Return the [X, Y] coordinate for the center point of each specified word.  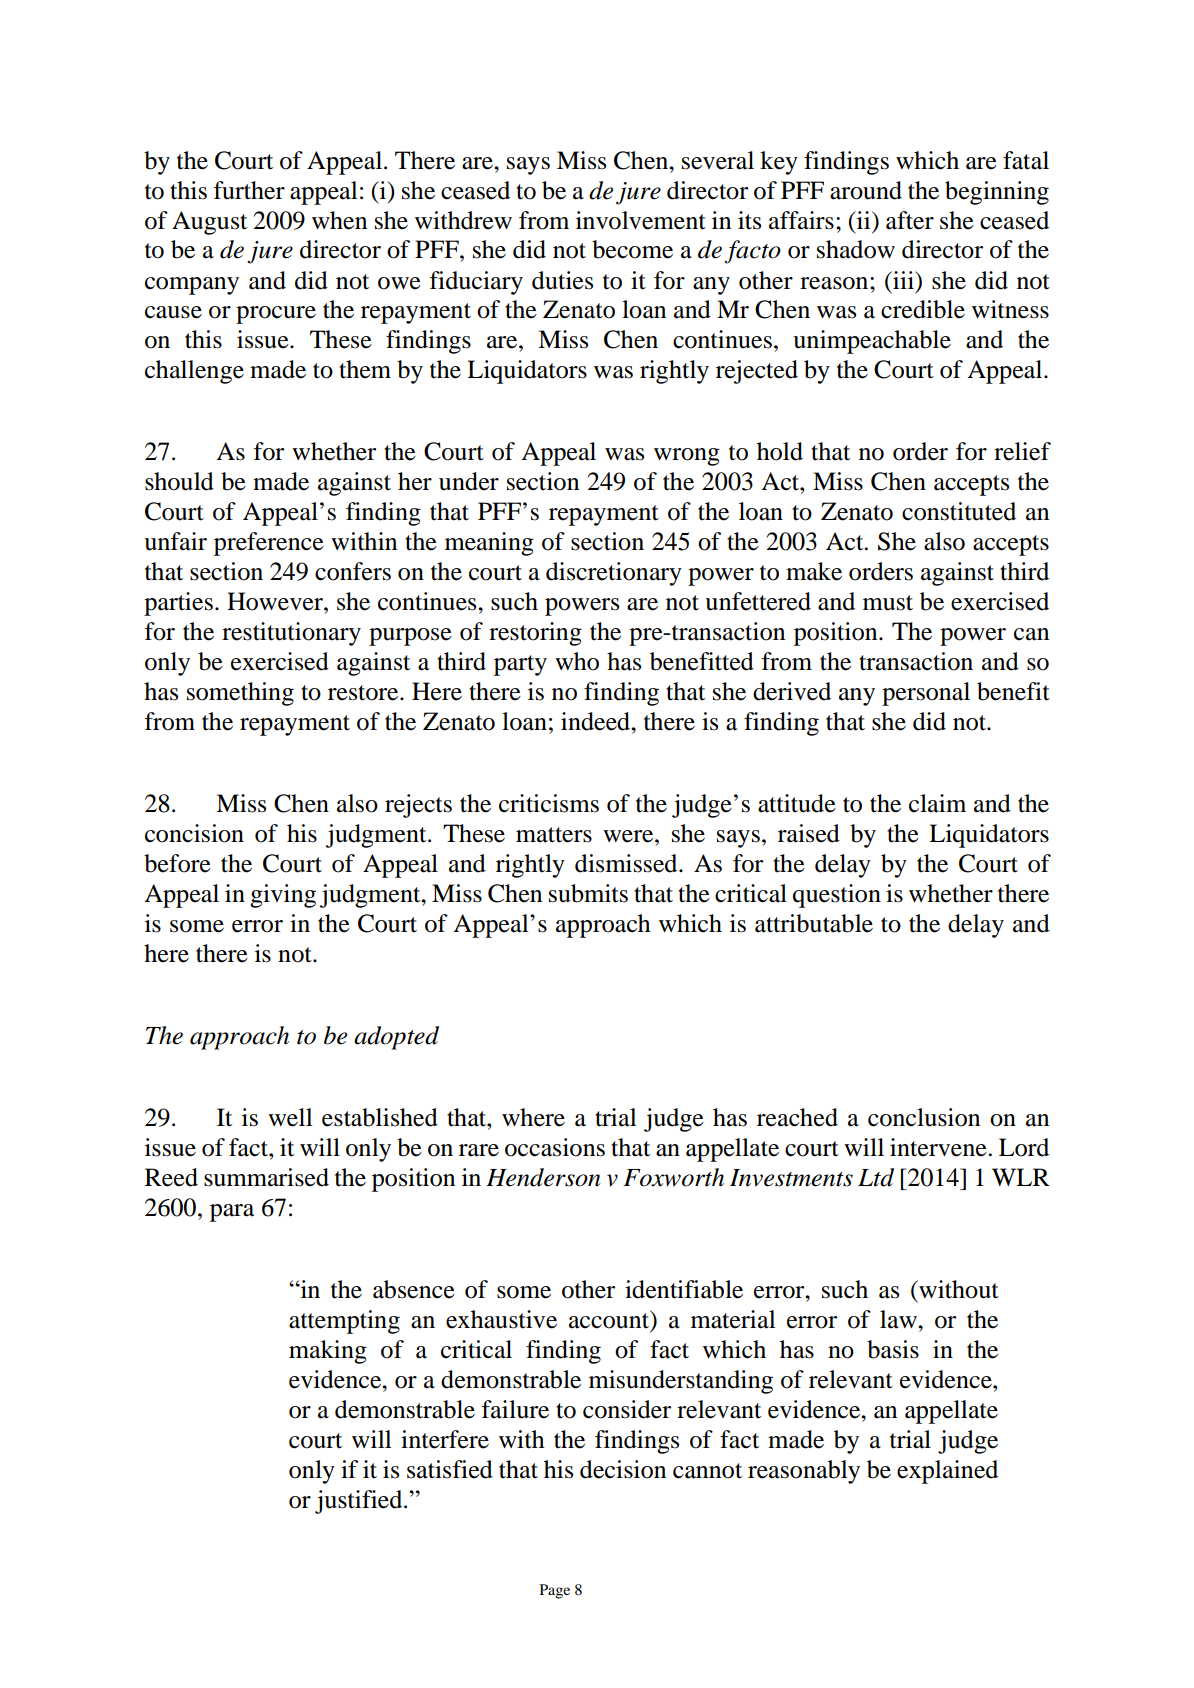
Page [555, 1591]
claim [937, 803]
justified [360, 1502]
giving [283, 896]
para [232, 1213]
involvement [641, 220]
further [249, 190]
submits [588, 893]
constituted [959, 511]
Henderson [543, 1177]
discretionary [614, 574]
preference [269, 544]
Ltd [876, 1177]
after [910, 220]
